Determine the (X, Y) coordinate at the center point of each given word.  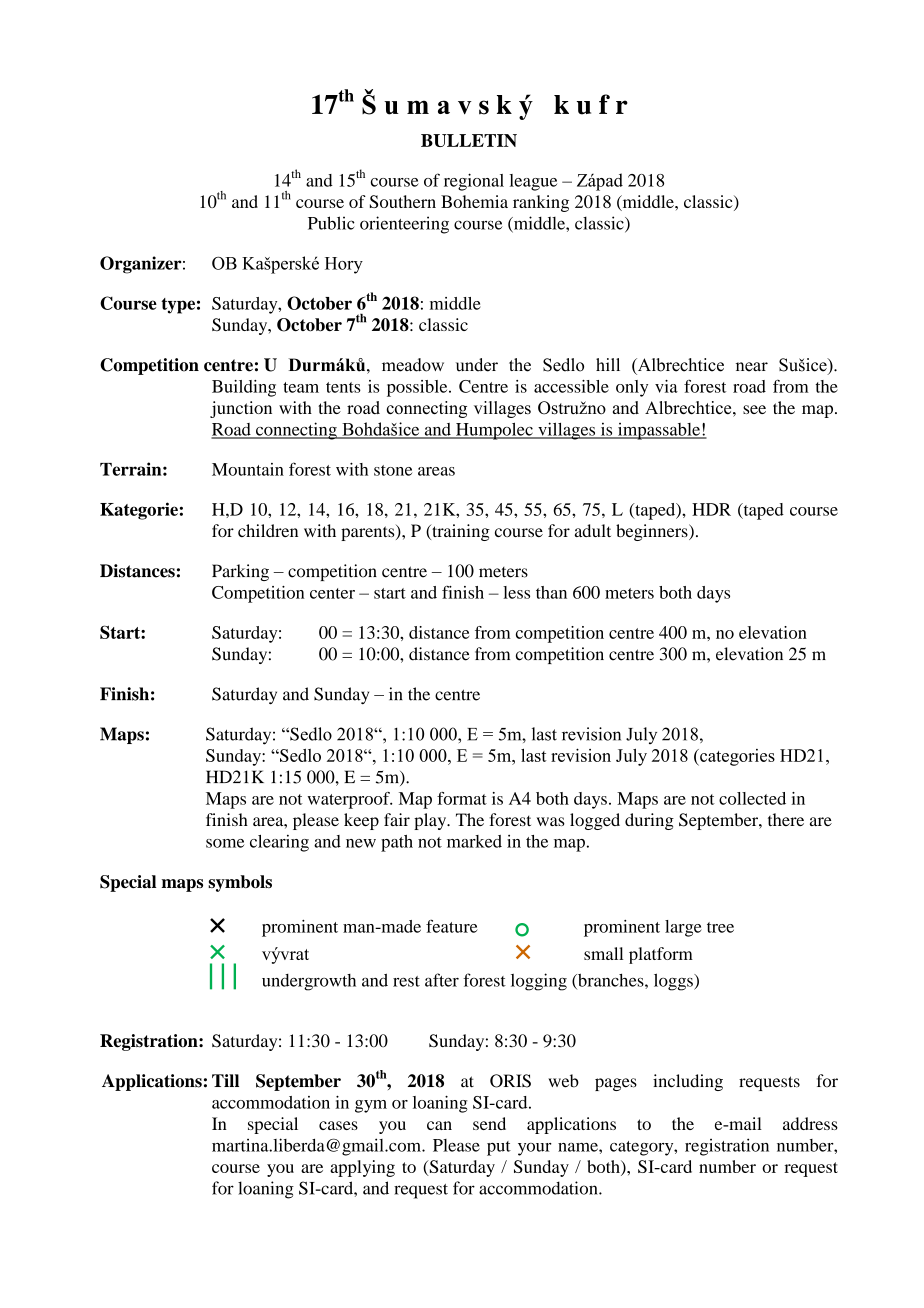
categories (736, 757)
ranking (541, 203)
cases (338, 1125)
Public (331, 223)
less (516, 592)
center (332, 593)
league (533, 182)
